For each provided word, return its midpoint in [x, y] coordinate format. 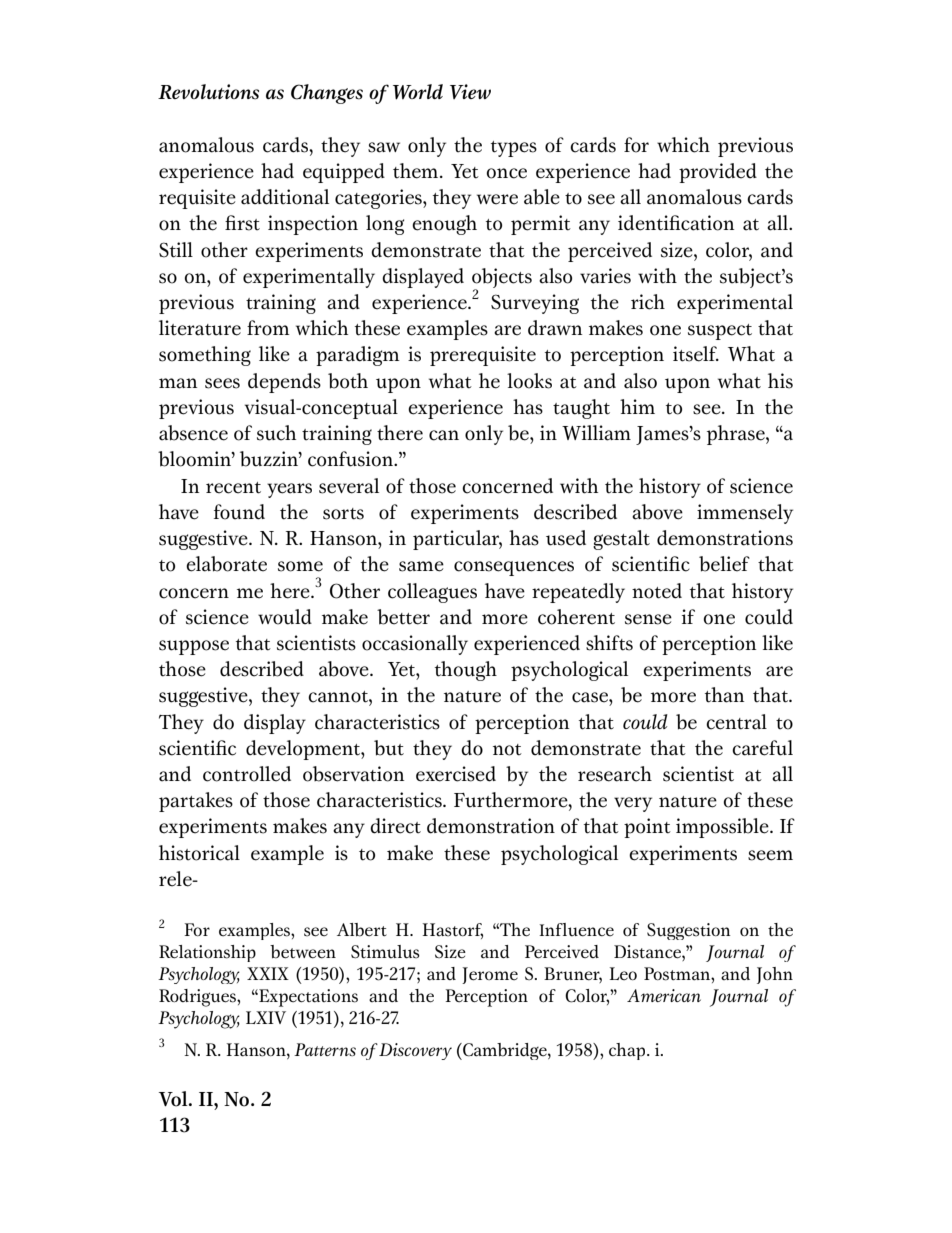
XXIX [268, 973]
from [268, 328]
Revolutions [208, 92]
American [664, 995]
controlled [247, 774]
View [470, 91]
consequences [514, 568]
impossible [723, 828]
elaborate [226, 564]
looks [529, 381]
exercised [456, 774]
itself [696, 354]
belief [724, 564]
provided [718, 173]
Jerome [490, 975]
